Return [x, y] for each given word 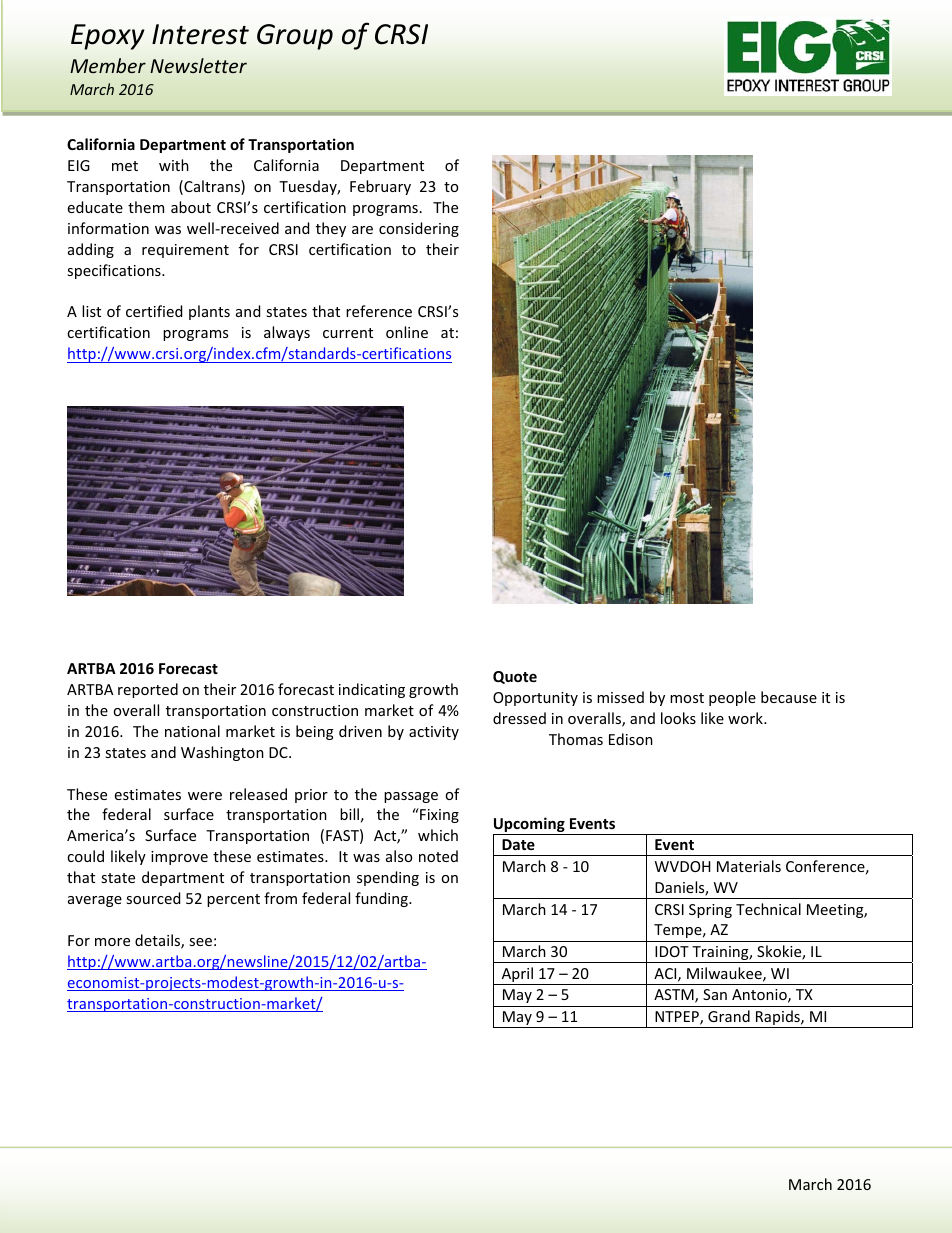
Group [295, 37]
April [517, 976]
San [715, 994]
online [407, 332]
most [687, 698]
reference [379, 311]
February [380, 187]
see [200, 942]
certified [154, 311]
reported [148, 690]
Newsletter [198, 65]
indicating [372, 690]
